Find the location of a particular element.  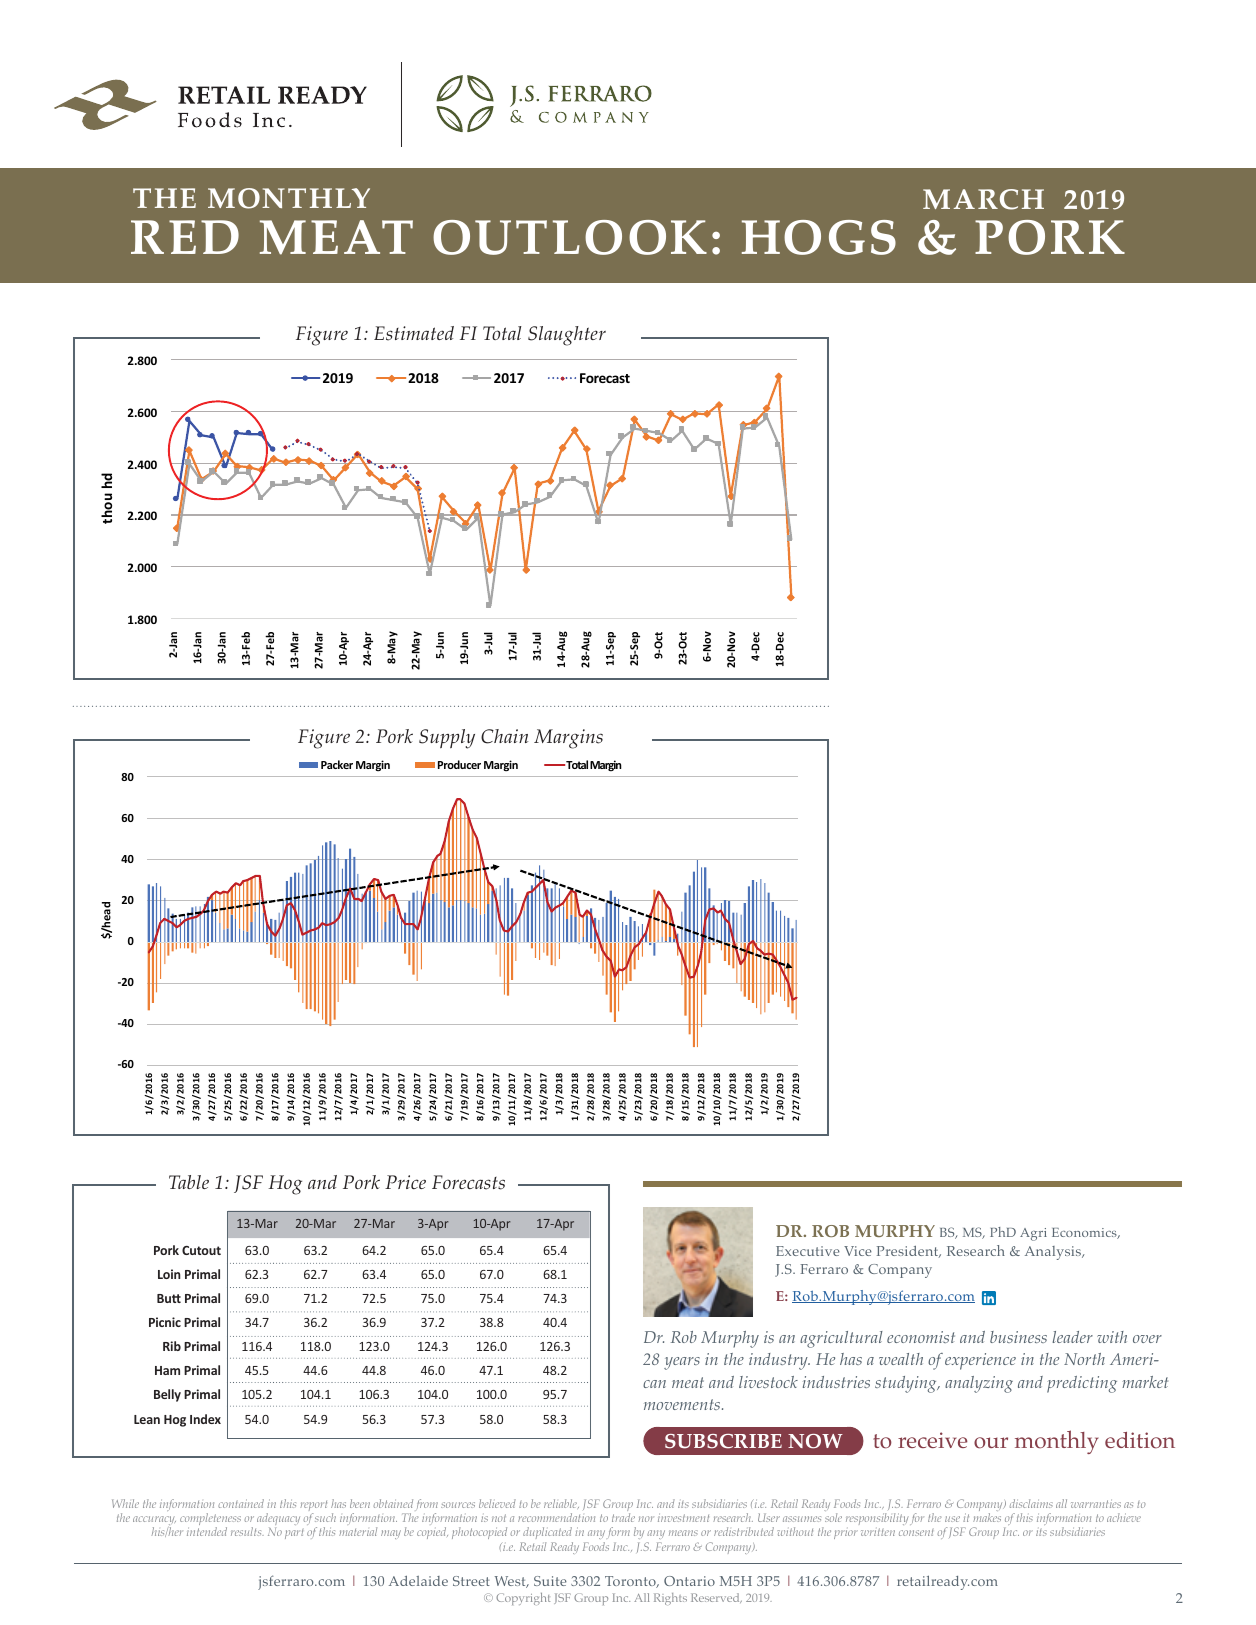

Chain is located at coordinates (504, 736).
